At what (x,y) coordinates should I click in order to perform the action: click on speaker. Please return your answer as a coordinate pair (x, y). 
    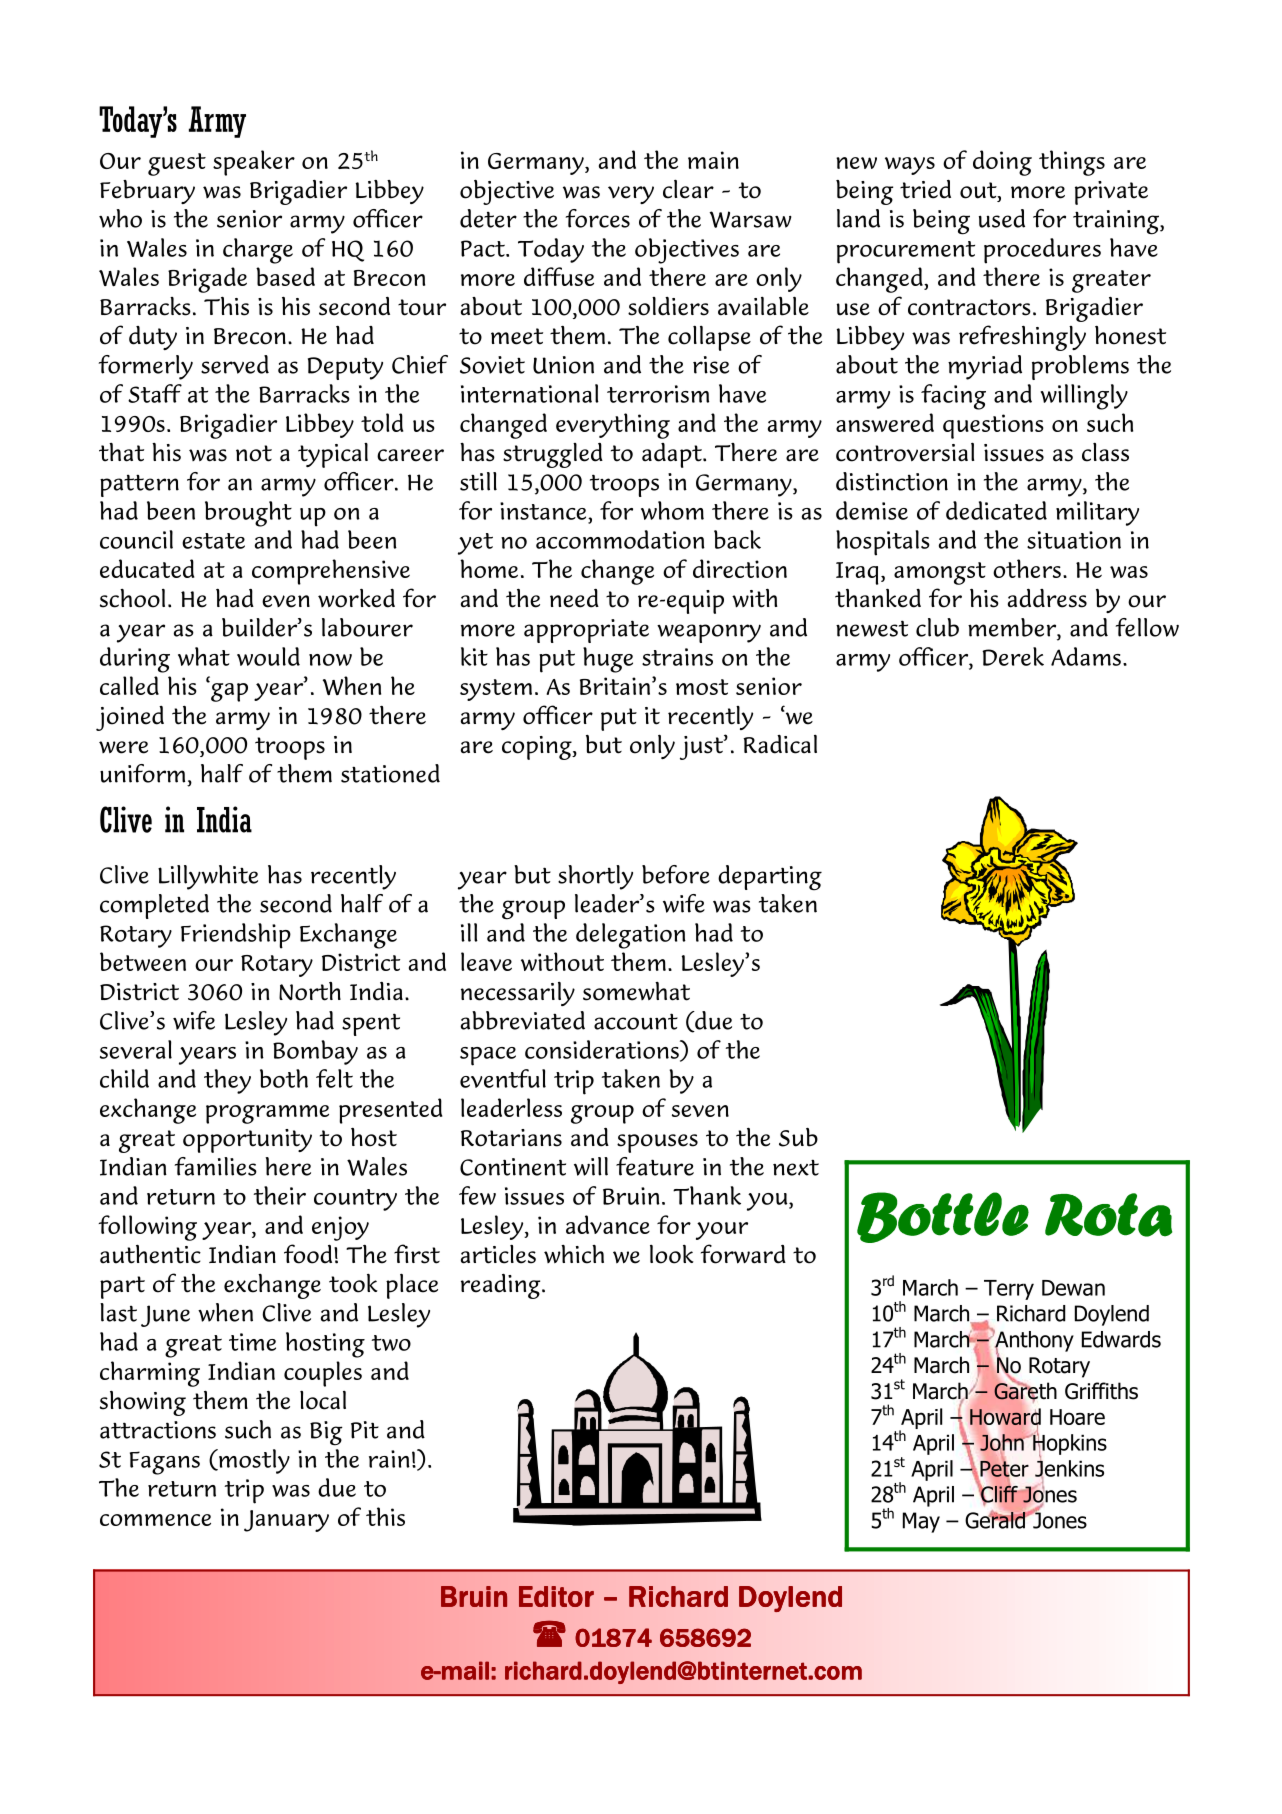
    Looking at the image, I should click on (254, 163).
